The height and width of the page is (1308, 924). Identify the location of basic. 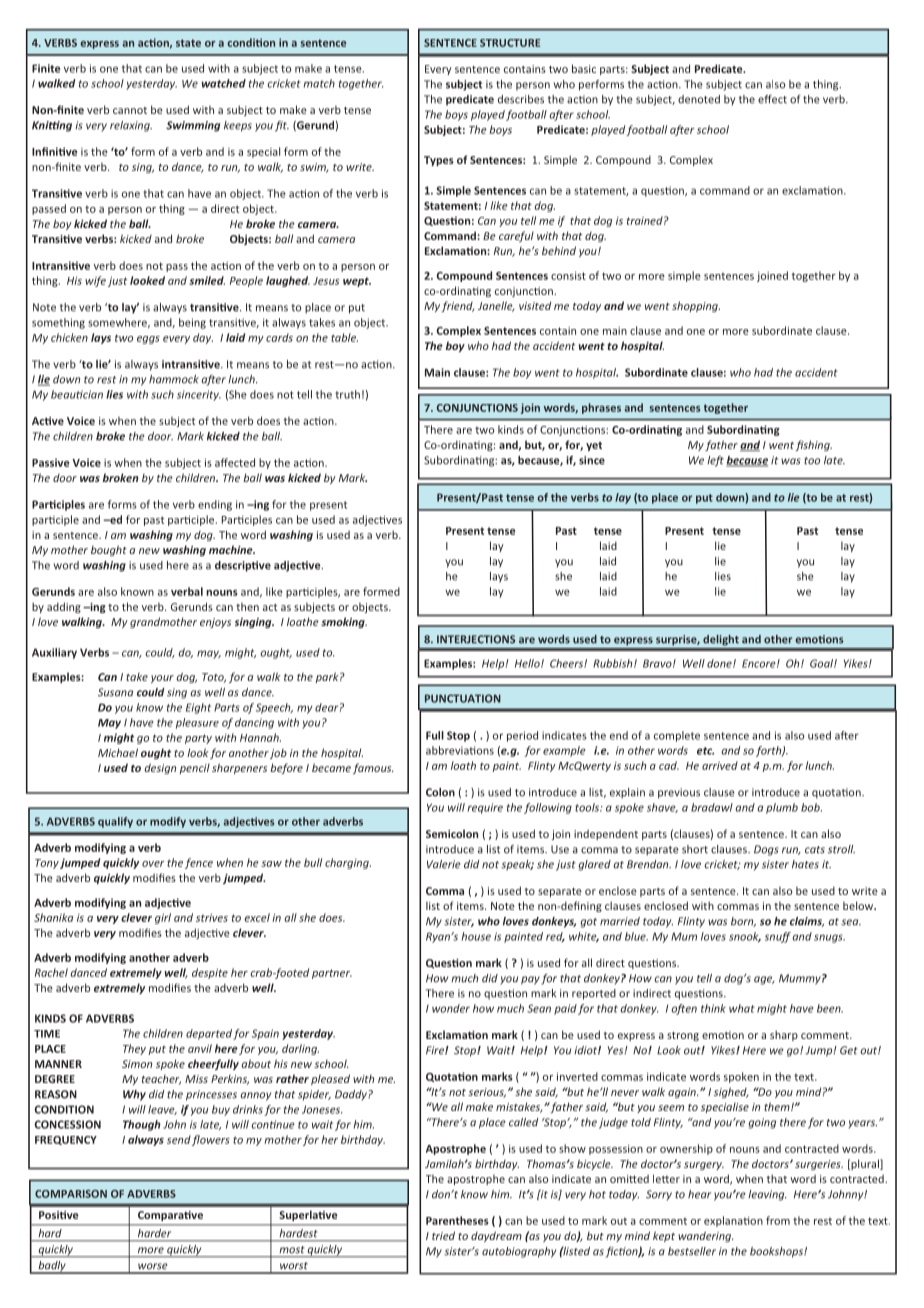
(584, 68).
